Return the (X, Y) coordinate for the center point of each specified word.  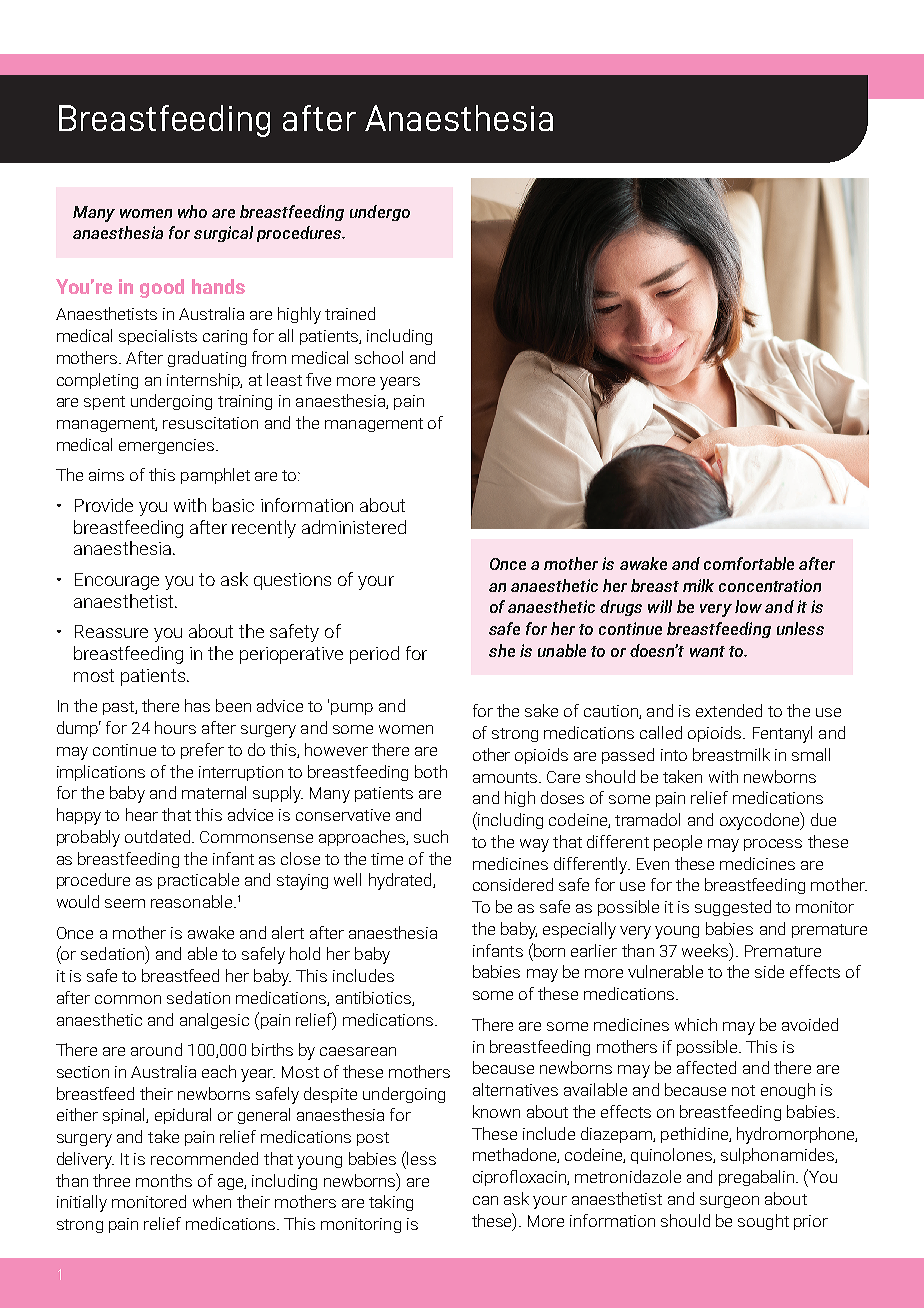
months (164, 1180)
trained (350, 313)
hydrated (401, 881)
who (192, 211)
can (485, 1200)
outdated (159, 836)
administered (354, 527)
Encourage (117, 581)
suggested (733, 908)
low (748, 606)
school (379, 357)
